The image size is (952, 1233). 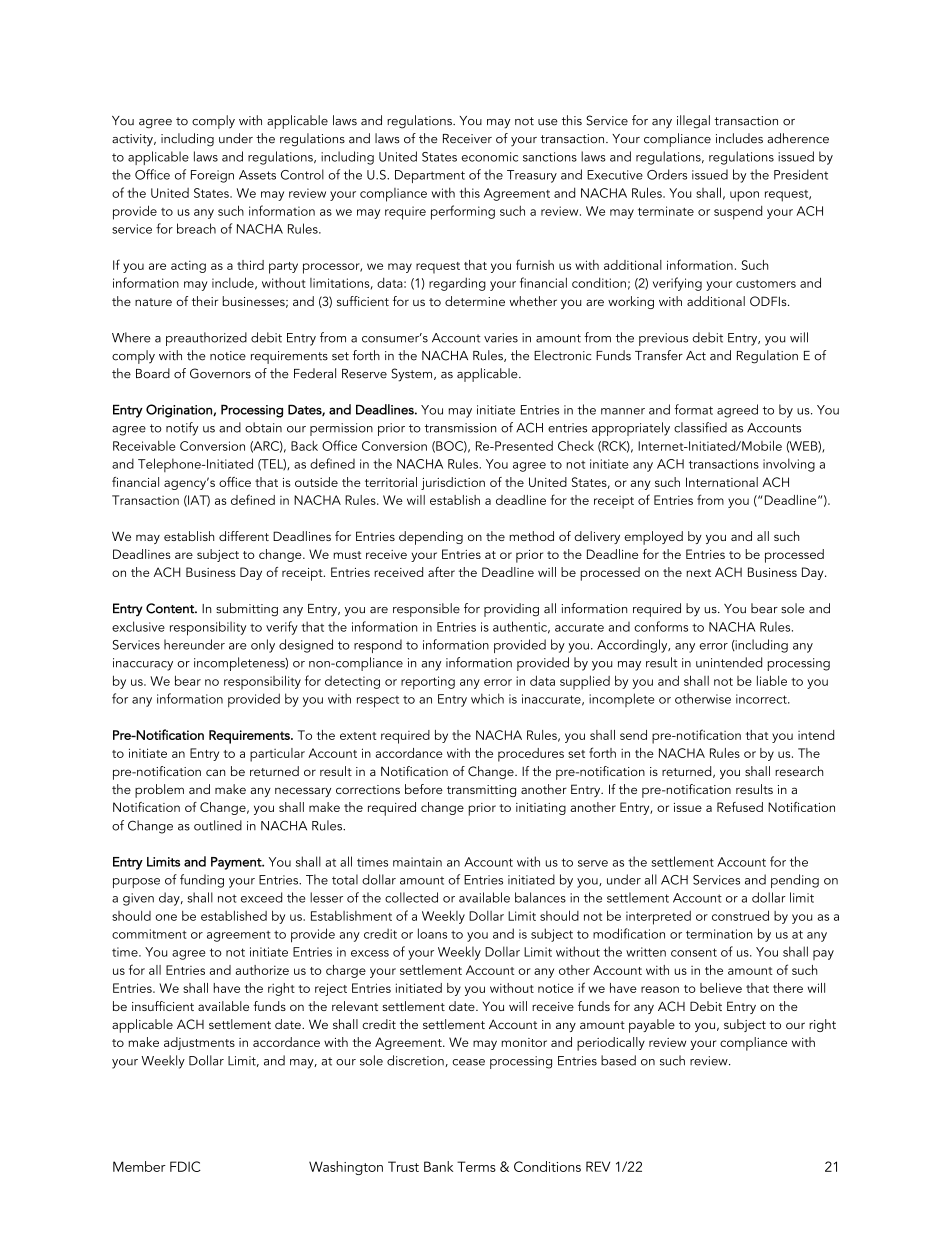 What do you see at coordinates (740, 915) in the screenshot?
I see `construed` at bounding box center [740, 915].
